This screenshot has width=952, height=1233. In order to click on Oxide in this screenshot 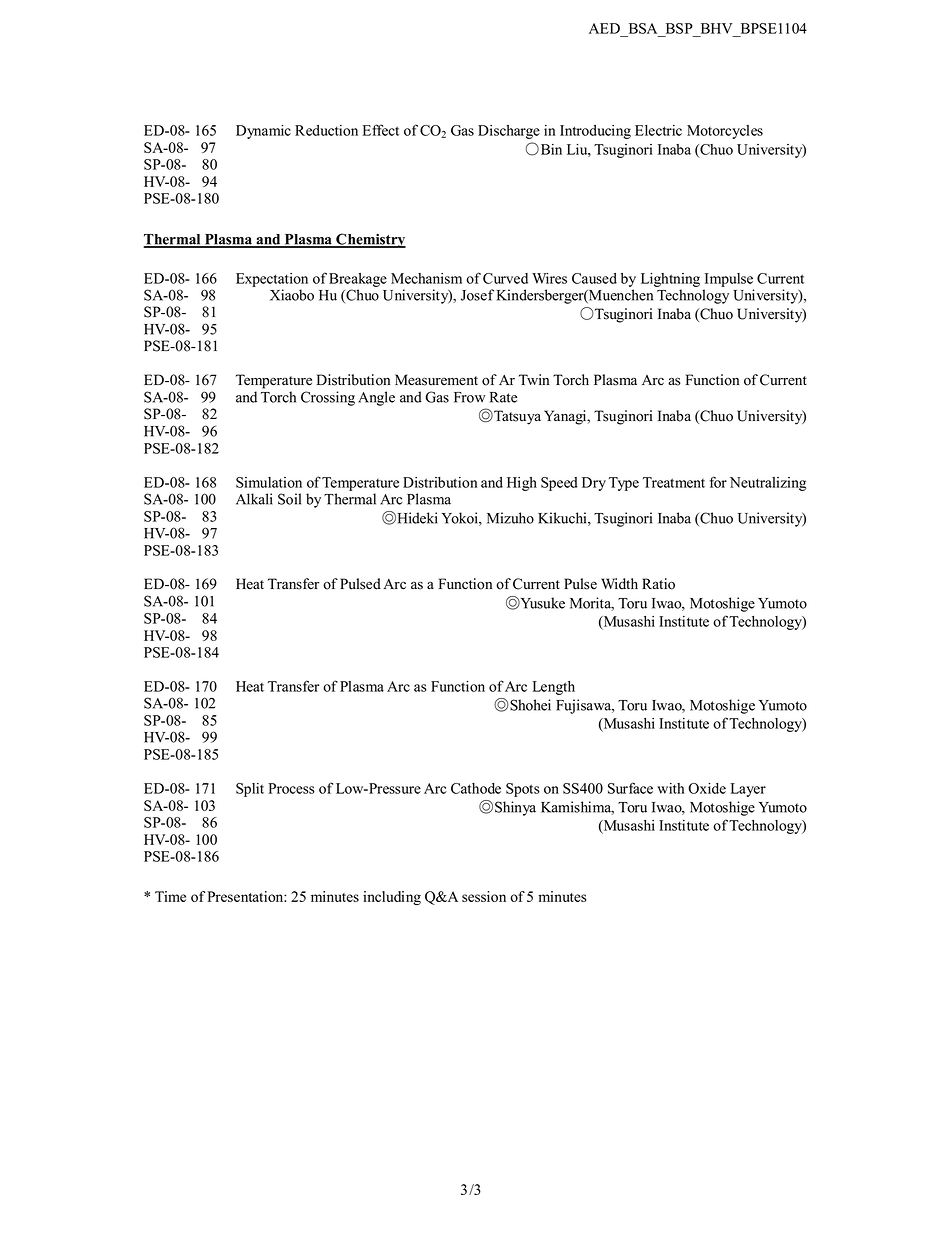, I will do `click(707, 788)`.
